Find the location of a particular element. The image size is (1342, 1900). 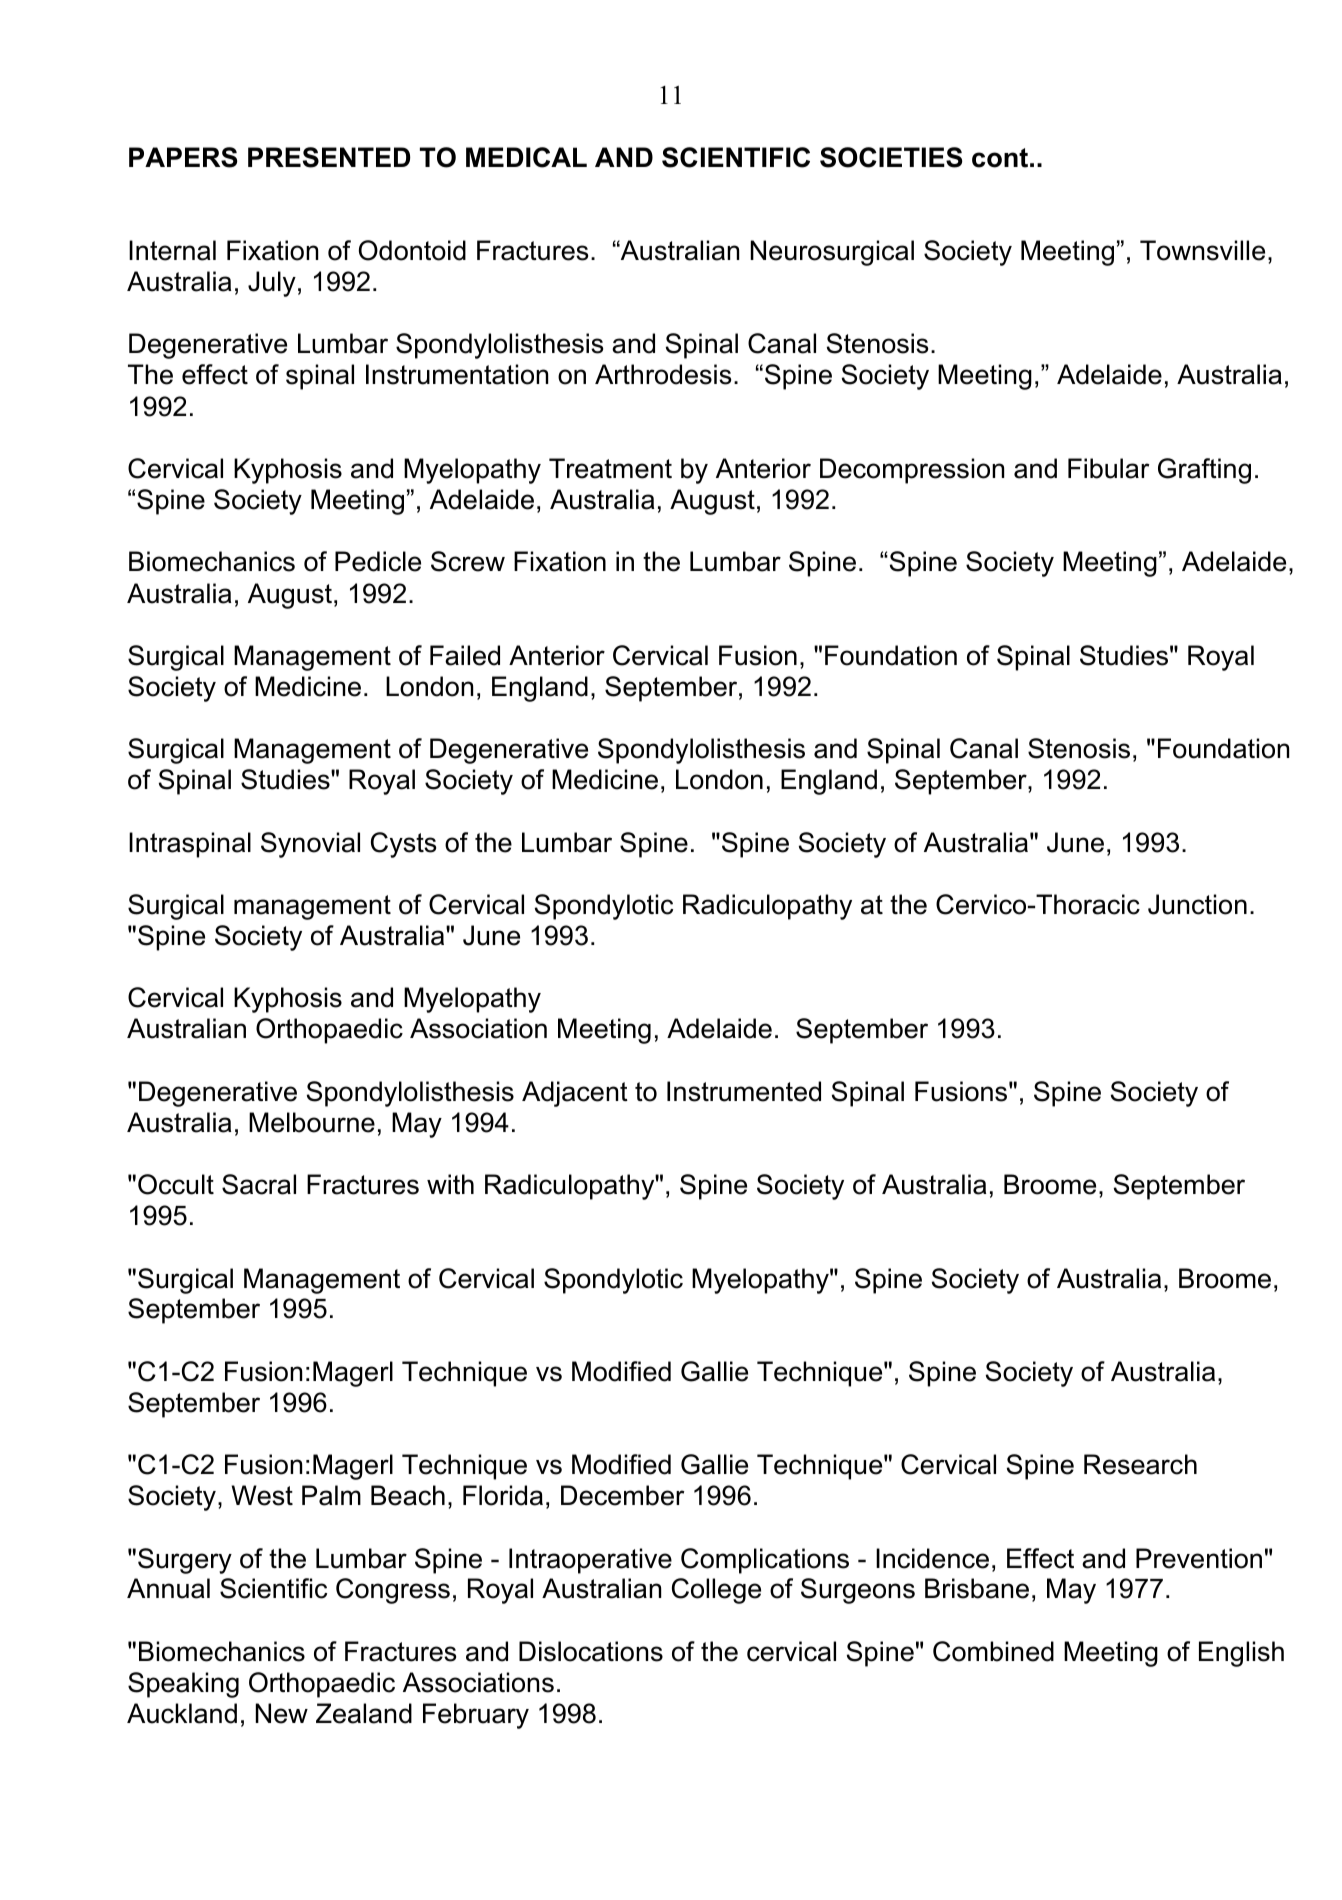

Instrumented is located at coordinates (744, 1091).
